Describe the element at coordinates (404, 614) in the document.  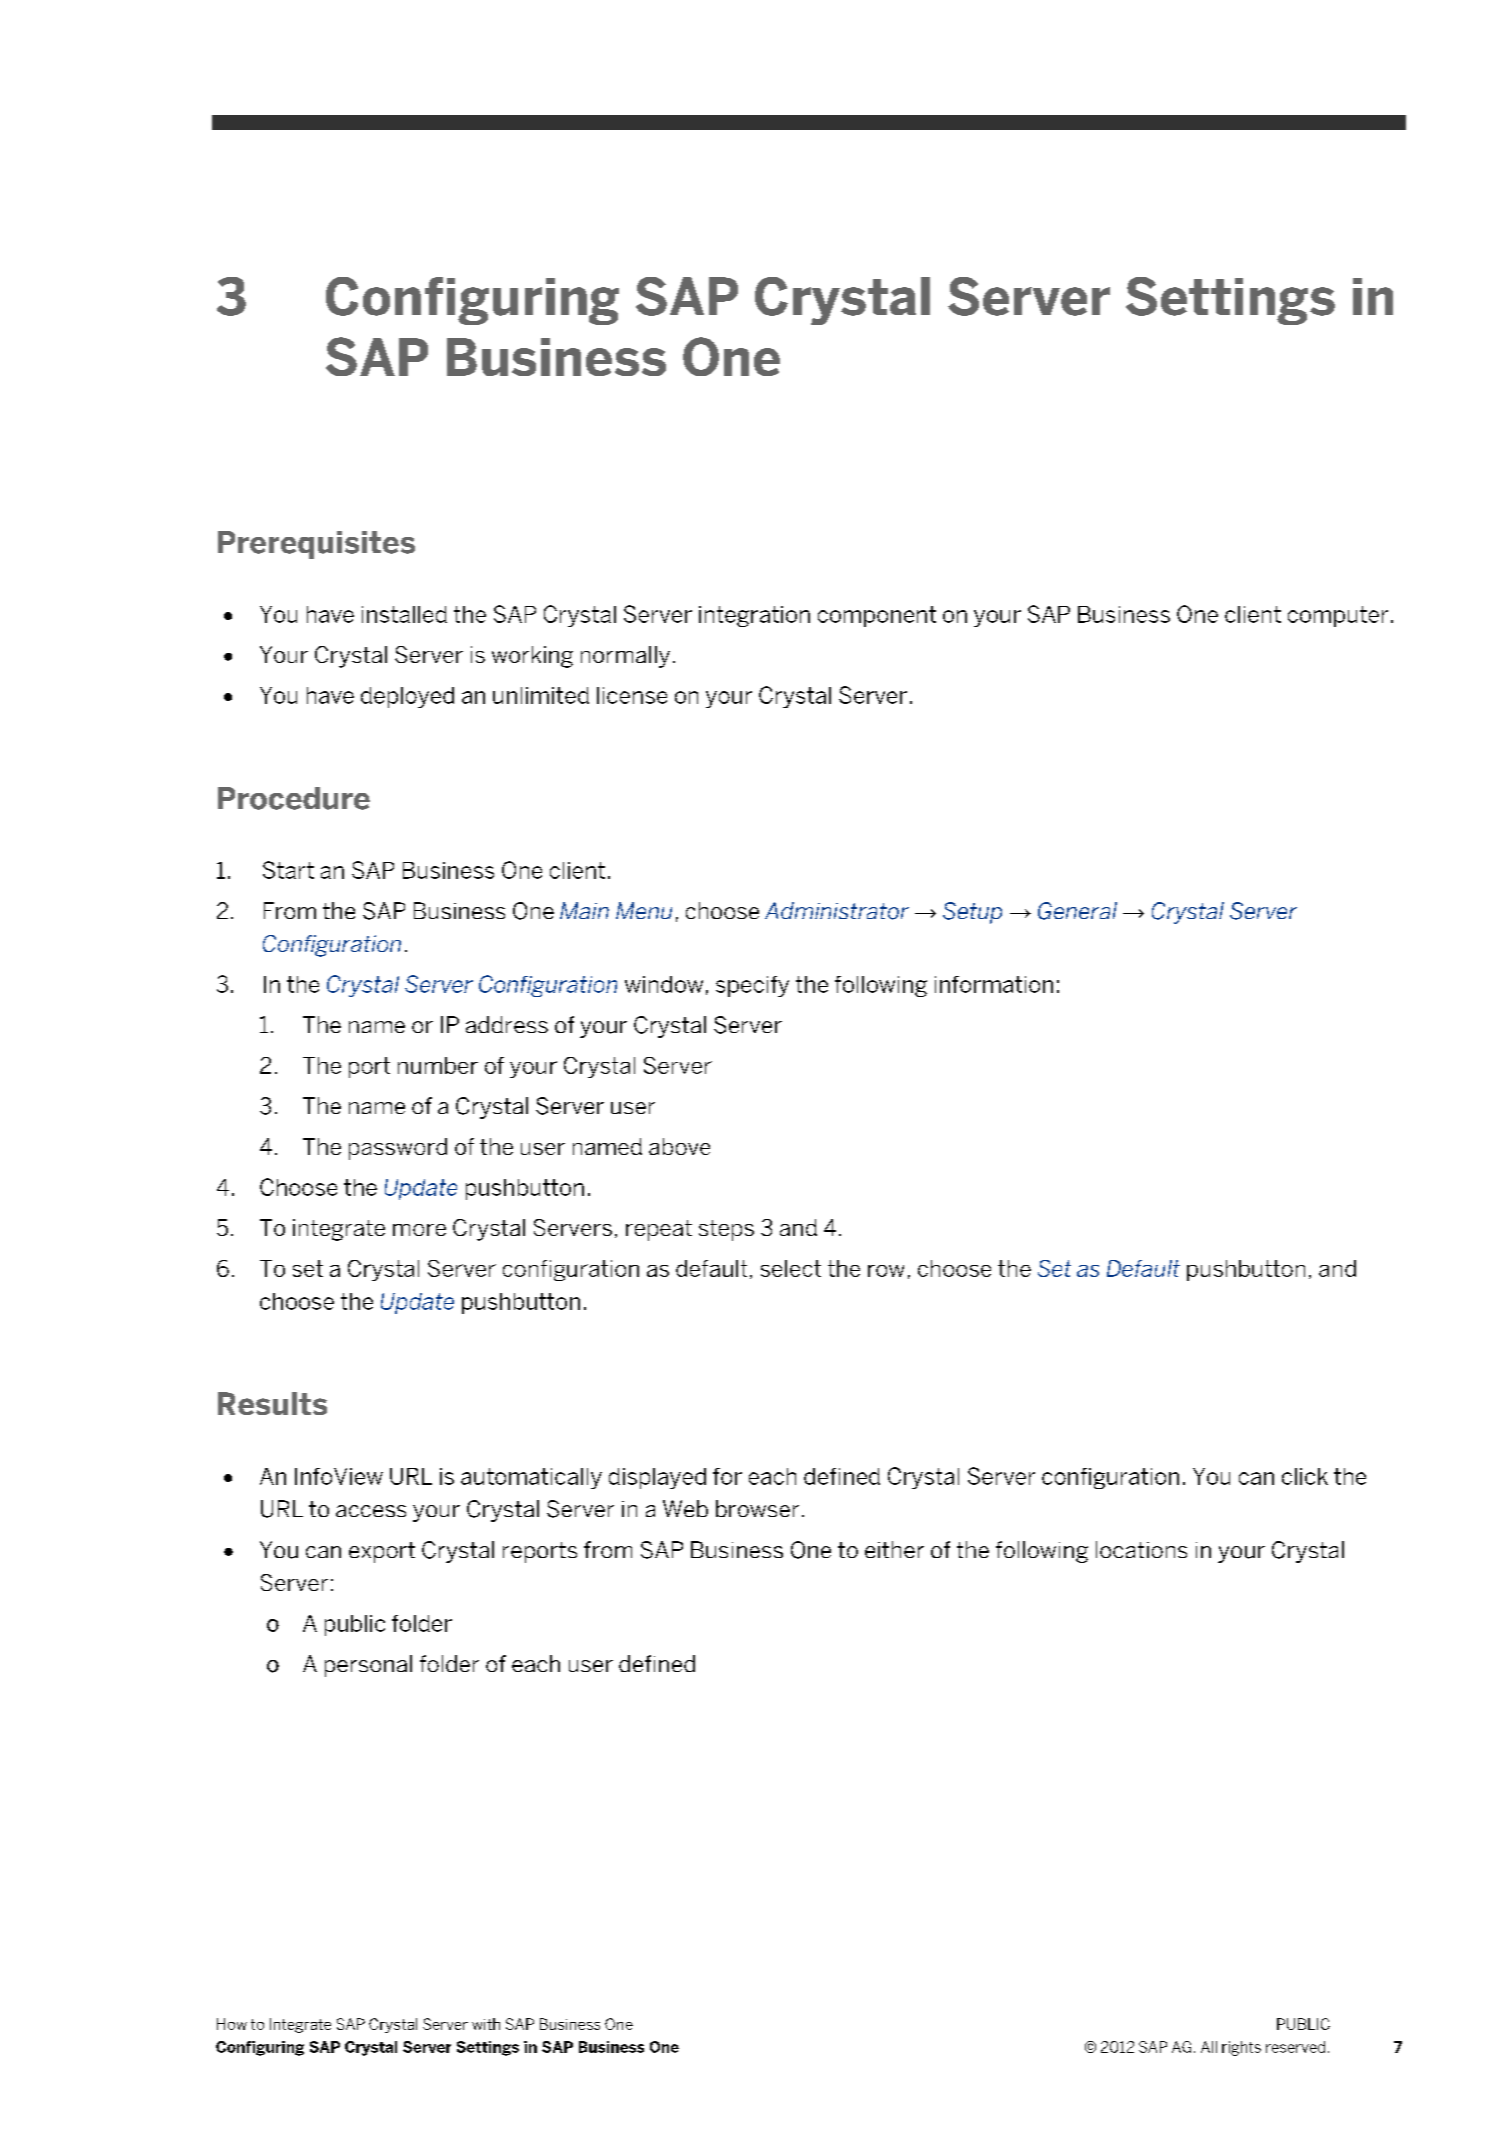
I see `installed` at that location.
